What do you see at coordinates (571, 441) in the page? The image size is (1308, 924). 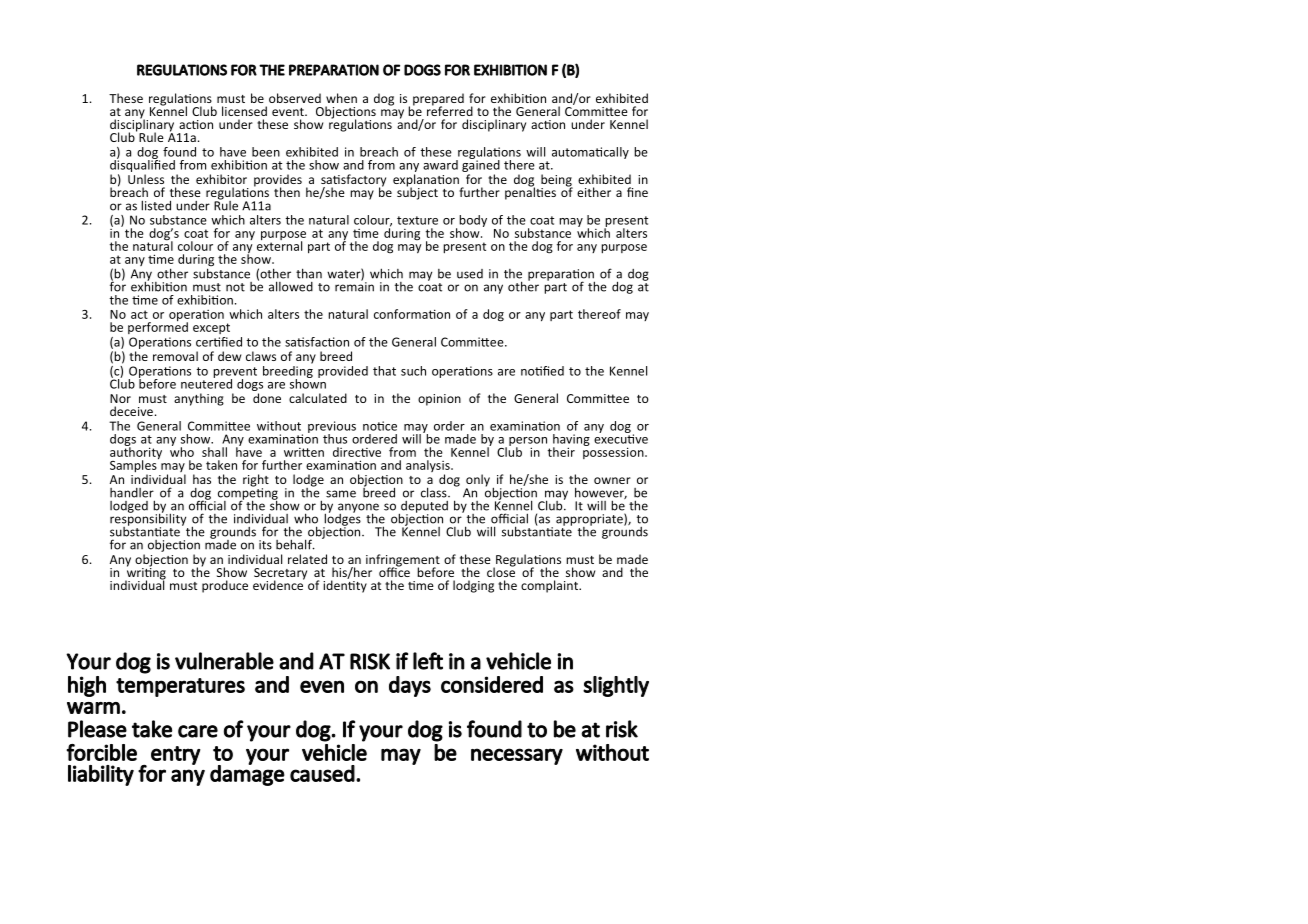 I see `having` at bounding box center [571, 441].
